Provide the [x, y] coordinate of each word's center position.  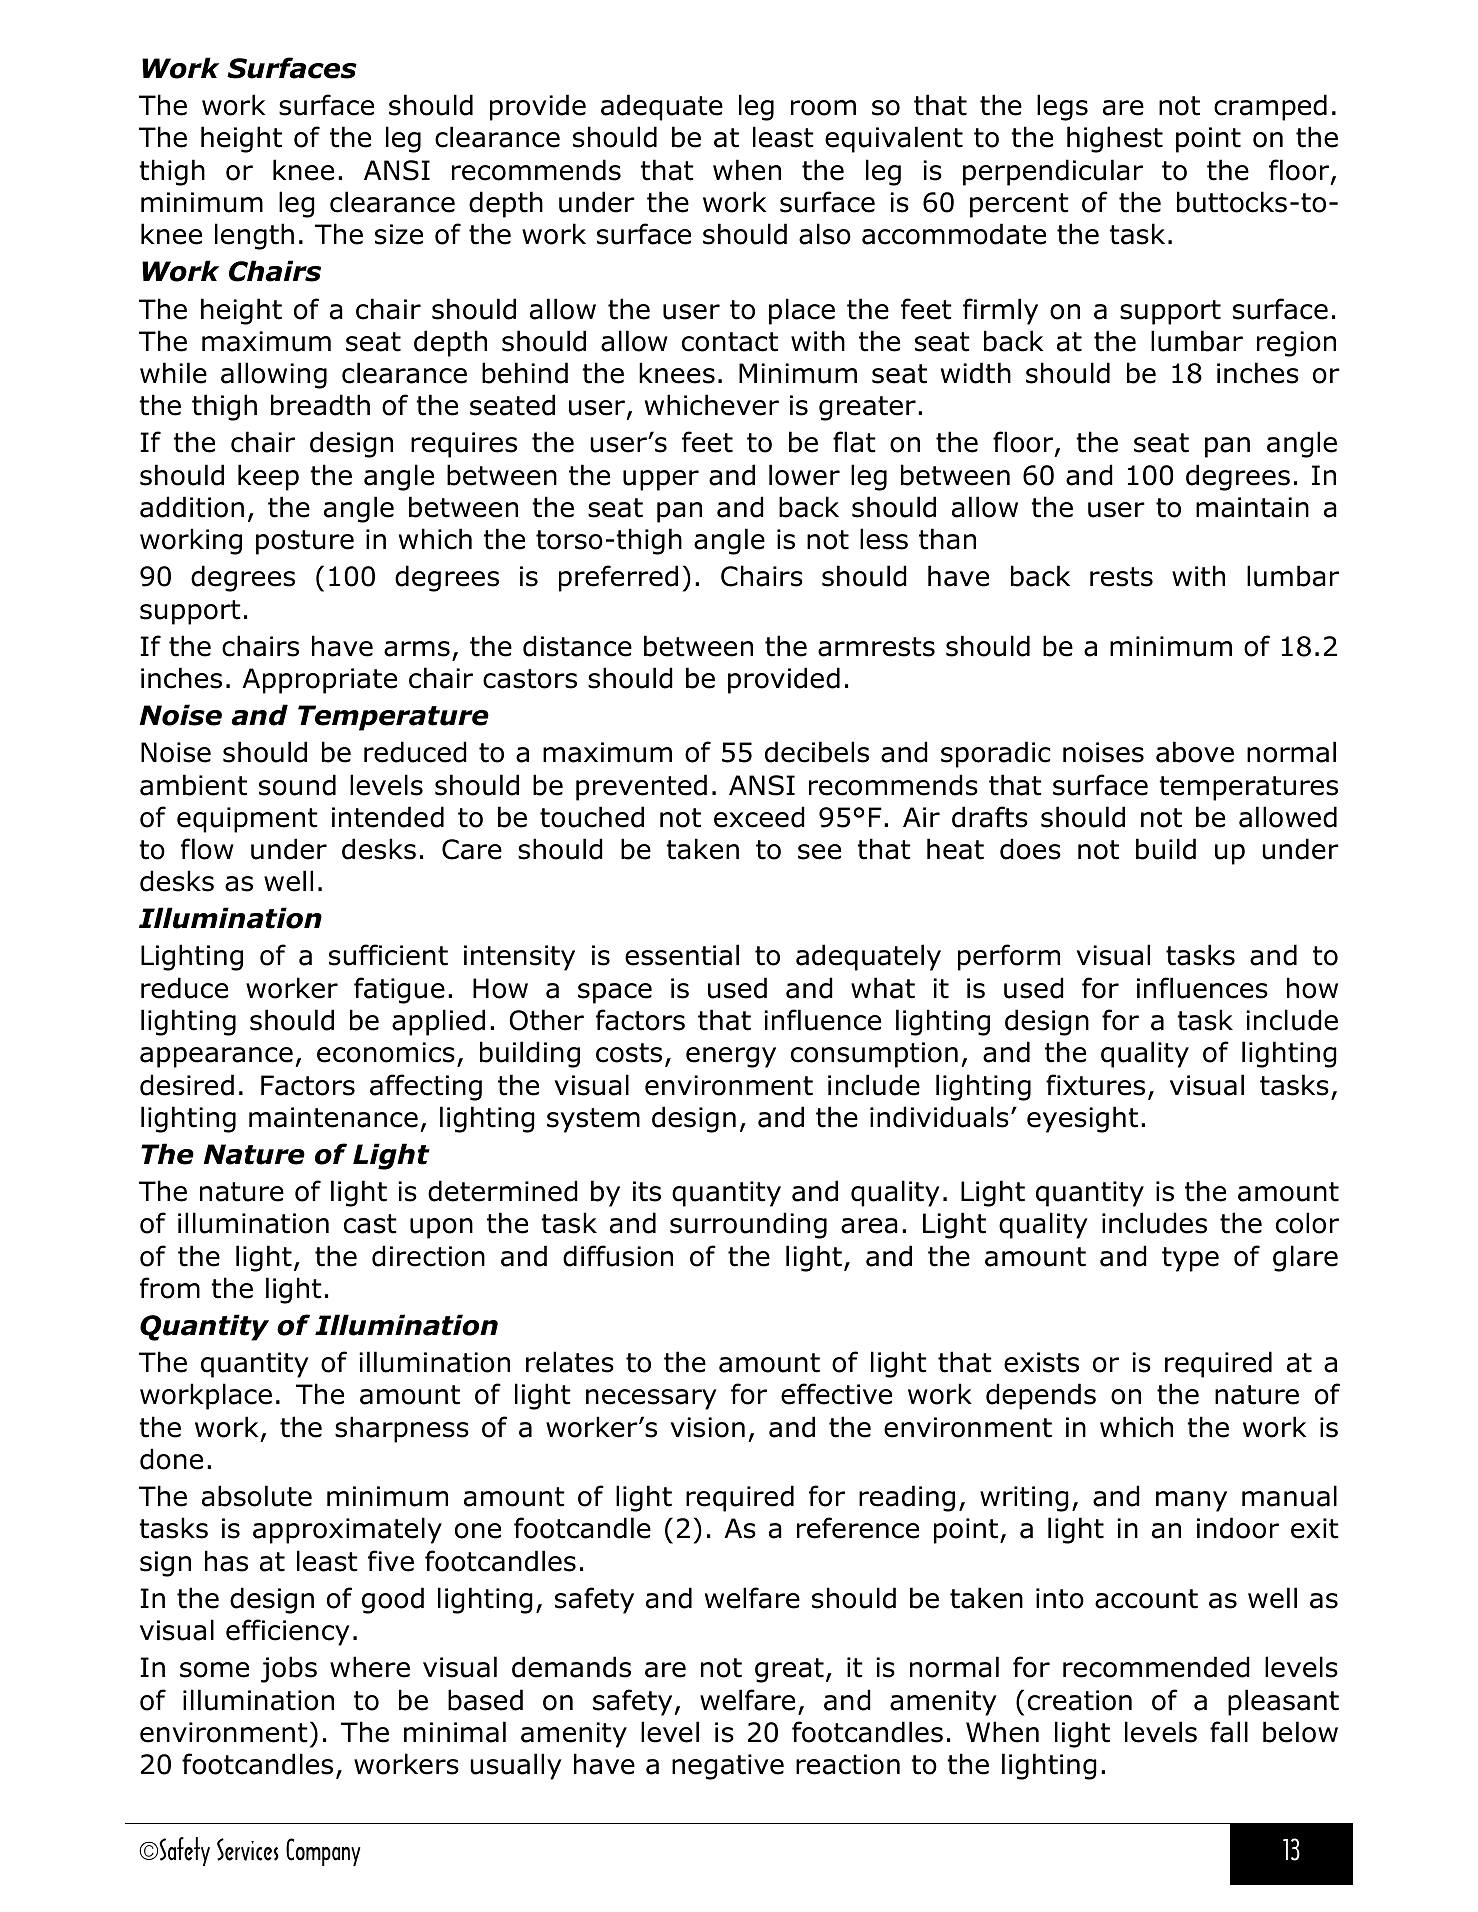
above [1195, 752]
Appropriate [319, 681]
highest [1115, 139]
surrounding [748, 1225]
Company [323, 1852]
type [1190, 1259]
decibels [817, 752]
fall [1229, 1732]
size [399, 234]
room [823, 108]
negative [728, 1767]
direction [428, 1256]
